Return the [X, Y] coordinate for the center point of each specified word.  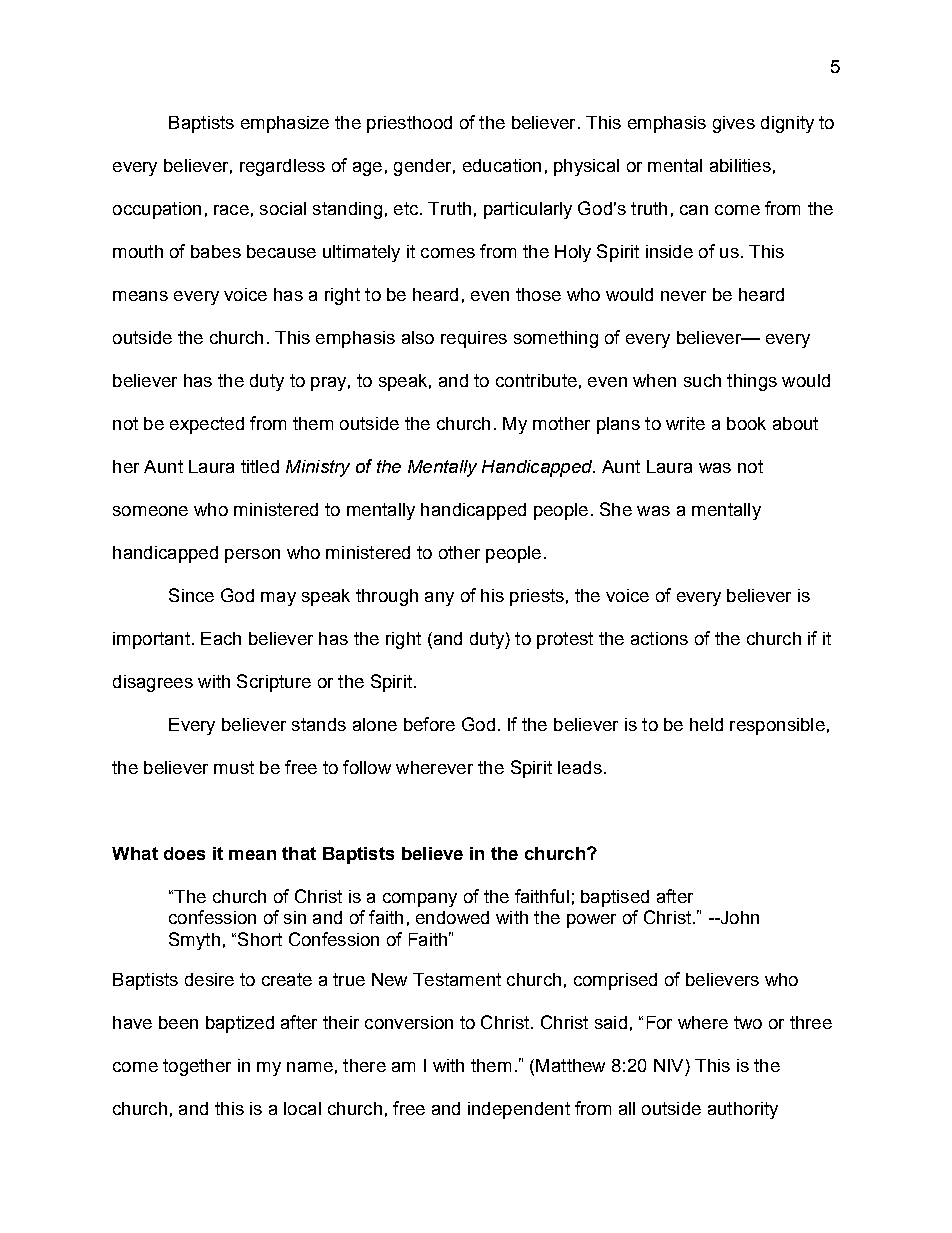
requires [474, 339]
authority [743, 1110]
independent [519, 1110]
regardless [282, 167]
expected [207, 425]
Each [221, 638]
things [752, 382]
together [197, 1067]
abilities [740, 165]
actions [659, 638]
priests [537, 597]
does [184, 853]
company [420, 900]
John [738, 917]
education [502, 165]
